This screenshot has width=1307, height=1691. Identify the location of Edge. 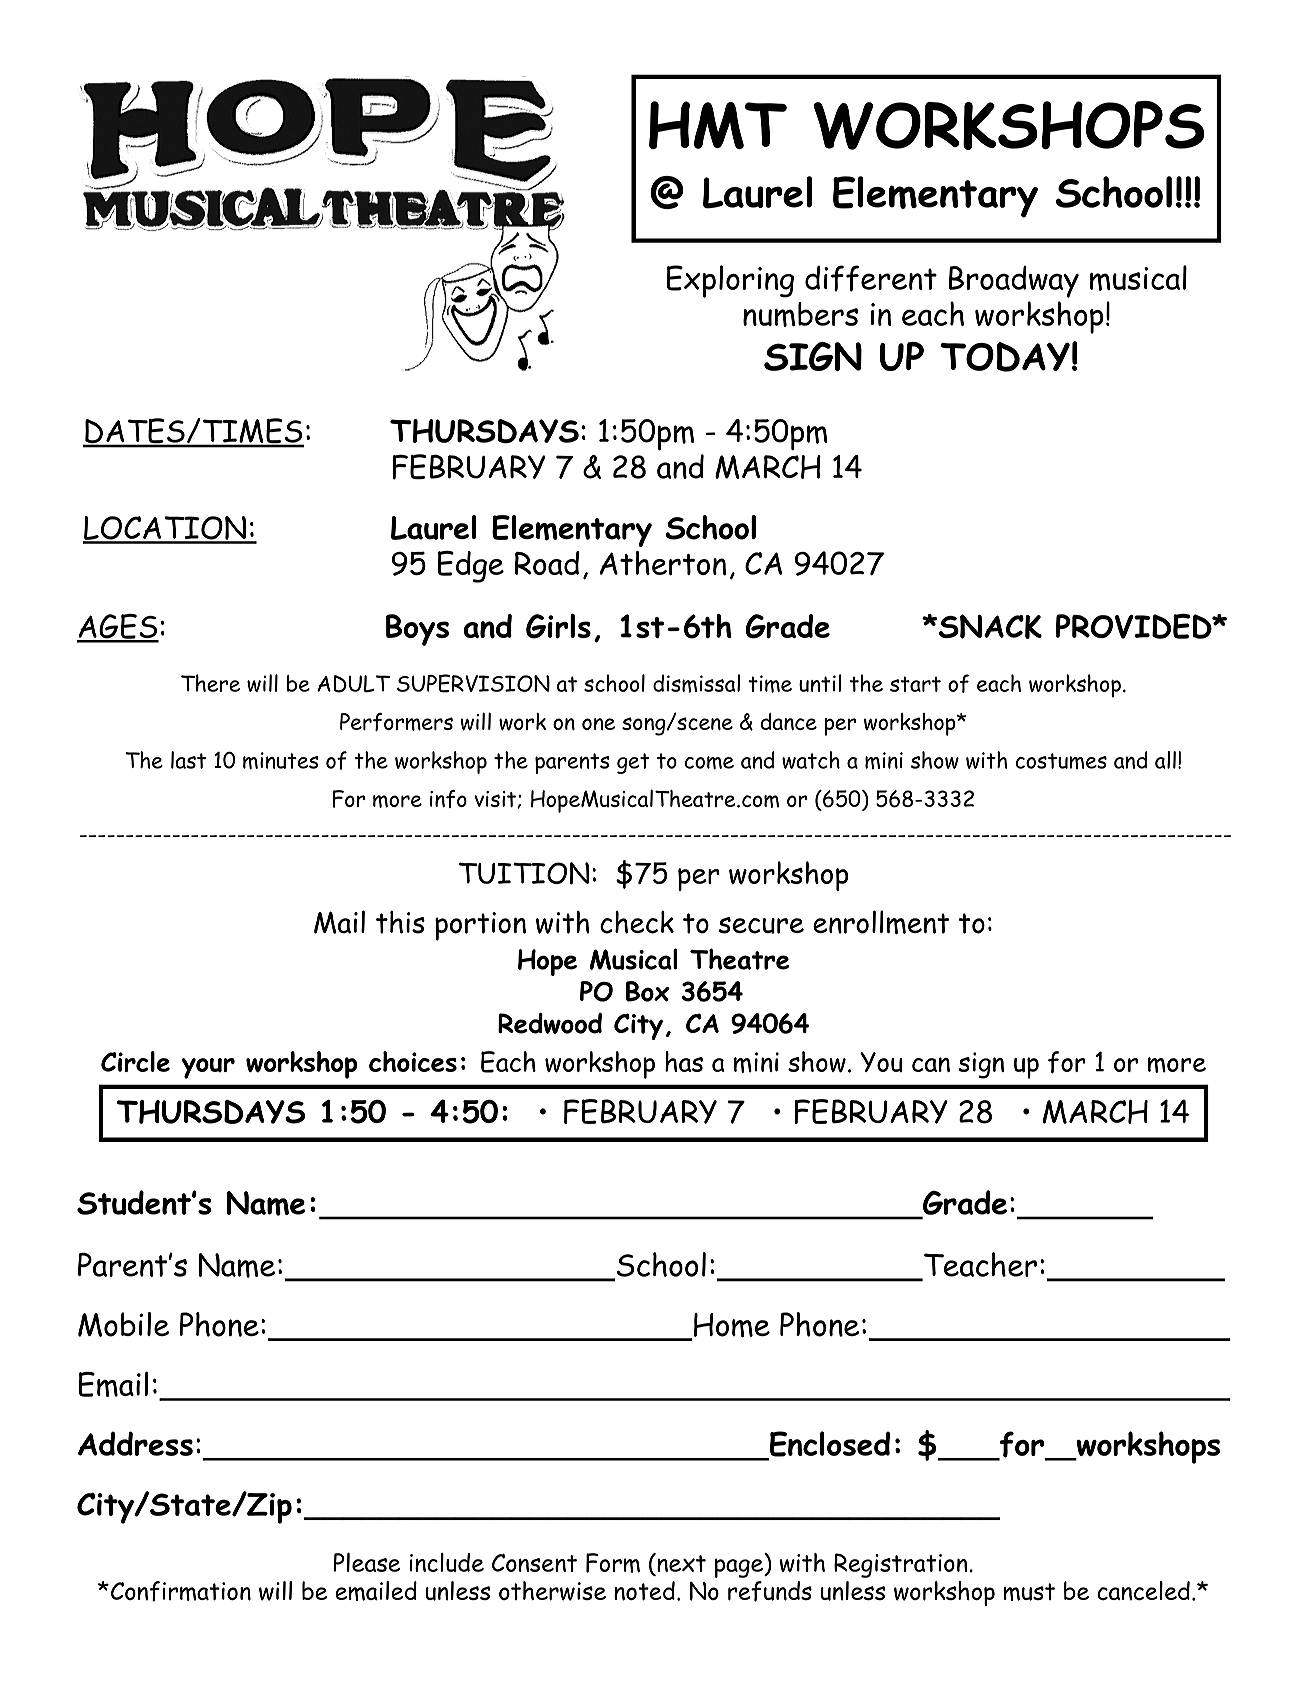
(470, 567).
